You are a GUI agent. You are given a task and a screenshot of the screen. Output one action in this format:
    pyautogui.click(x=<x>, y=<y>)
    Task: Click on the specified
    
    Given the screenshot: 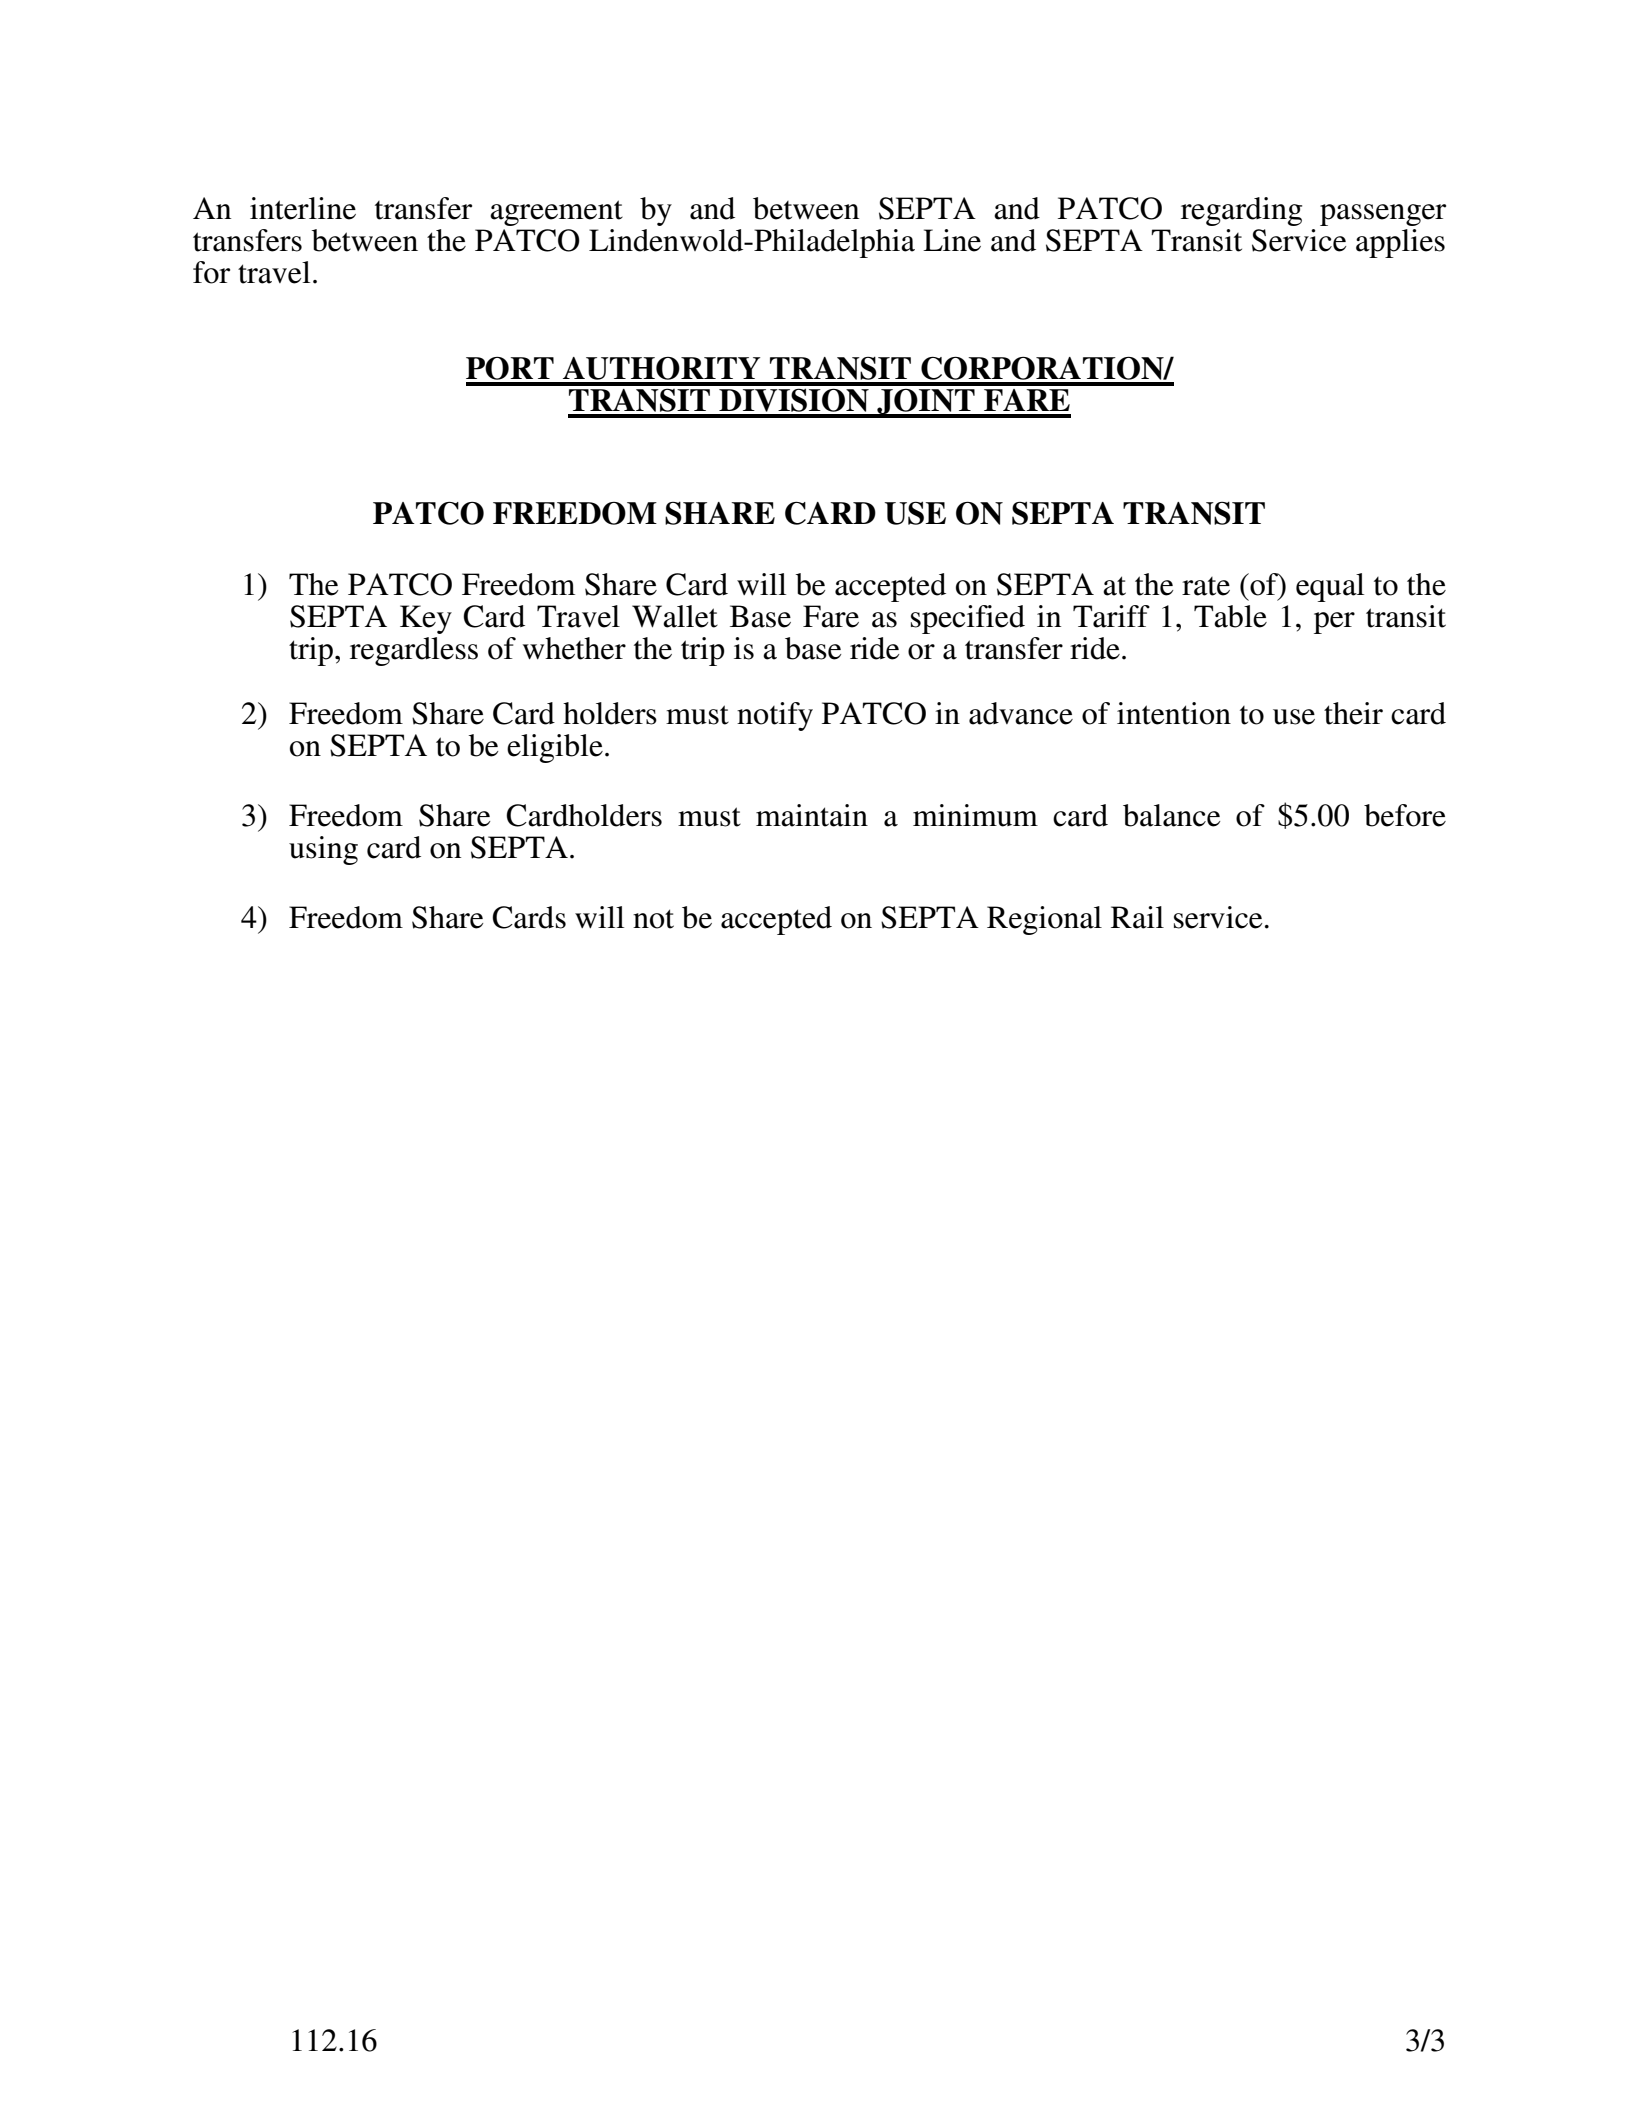 What is the action you would take?
    pyautogui.click(x=968, y=619)
